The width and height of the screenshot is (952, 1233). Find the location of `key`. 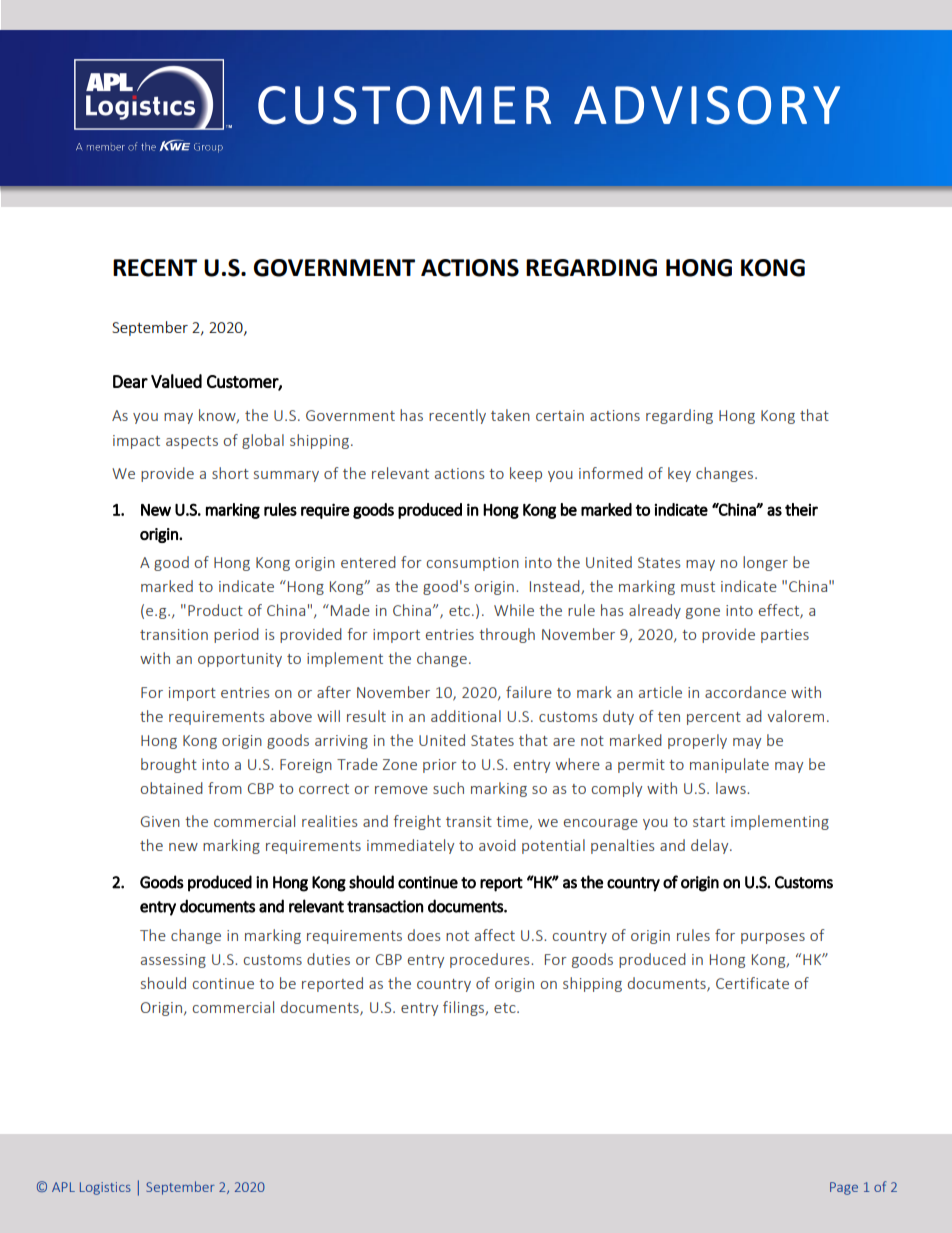

key is located at coordinates (679, 474).
